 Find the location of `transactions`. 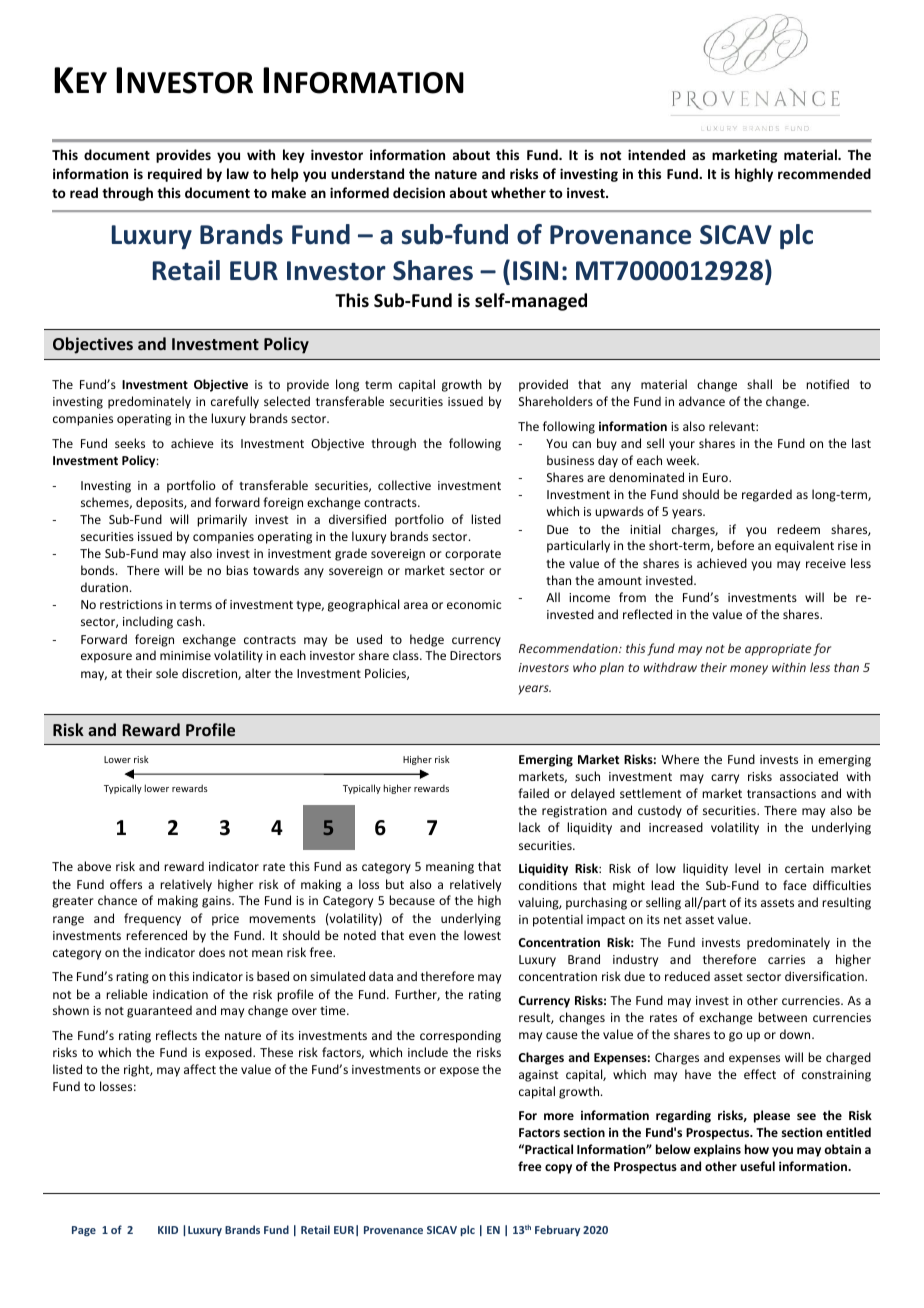

transactions is located at coordinates (781, 793).
